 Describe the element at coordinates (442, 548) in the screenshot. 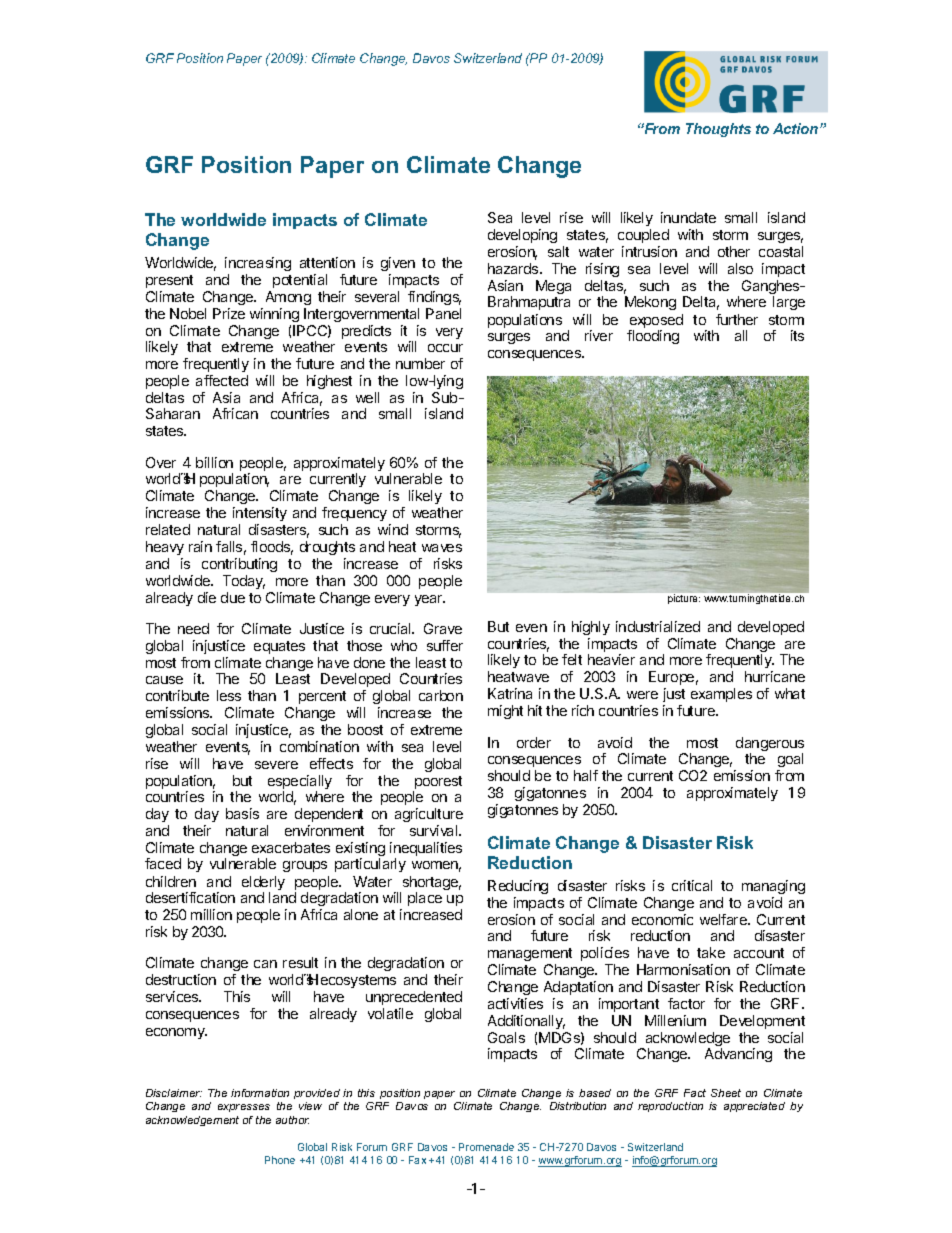

I see `waves` at that location.
